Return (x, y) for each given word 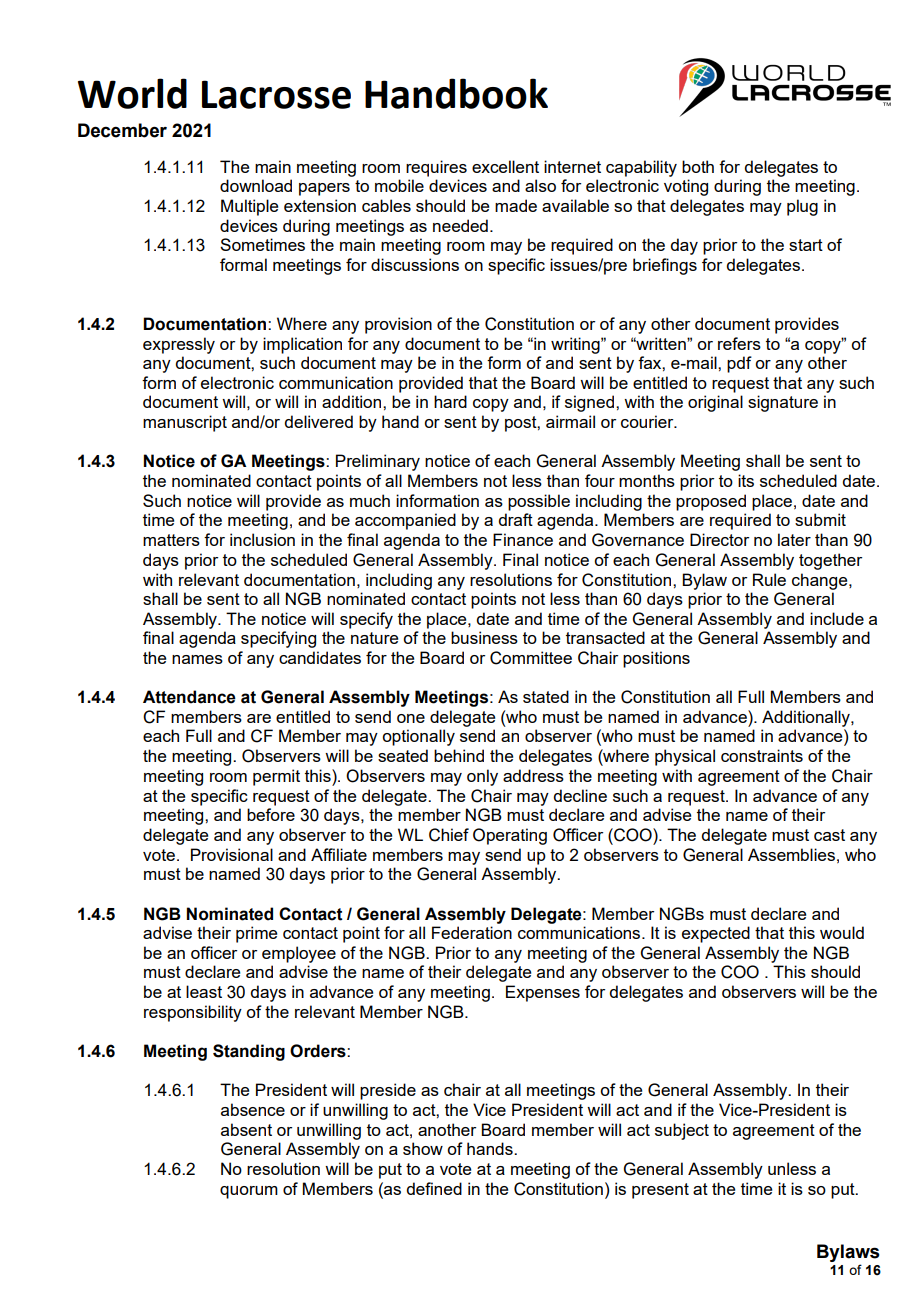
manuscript (185, 423)
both (698, 166)
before (271, 814)
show (423, 1148)
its (746, 480)
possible (539, 502)
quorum (249, 1192)
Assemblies (791, 854)
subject (682, 1131)
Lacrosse (276, 94)
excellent (505, 166)
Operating (510, 836)
